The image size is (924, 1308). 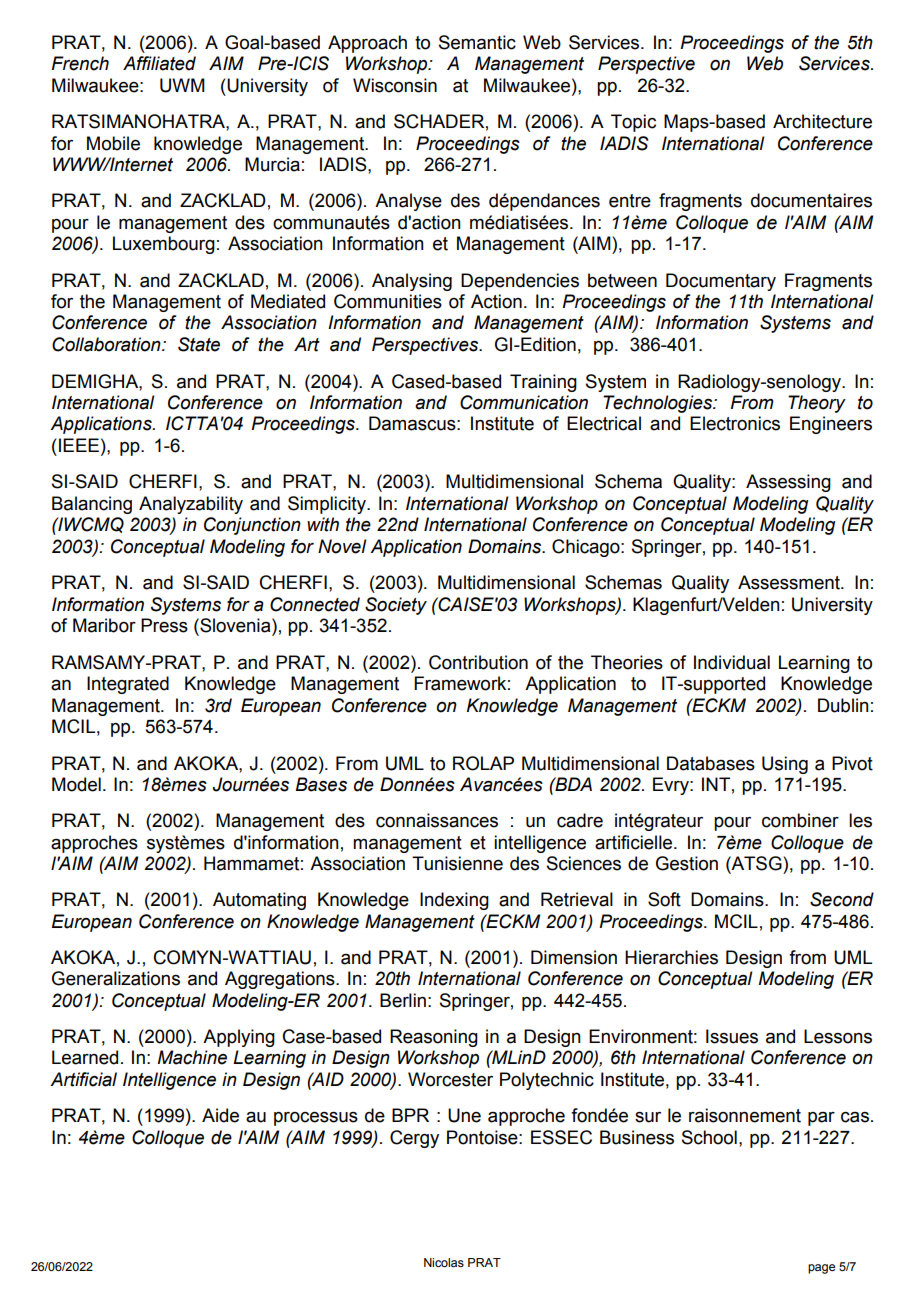 What do you see at coordinates (822, 121) in the screenshot?
I see `Architecture` at bounding box center [822, 121].
